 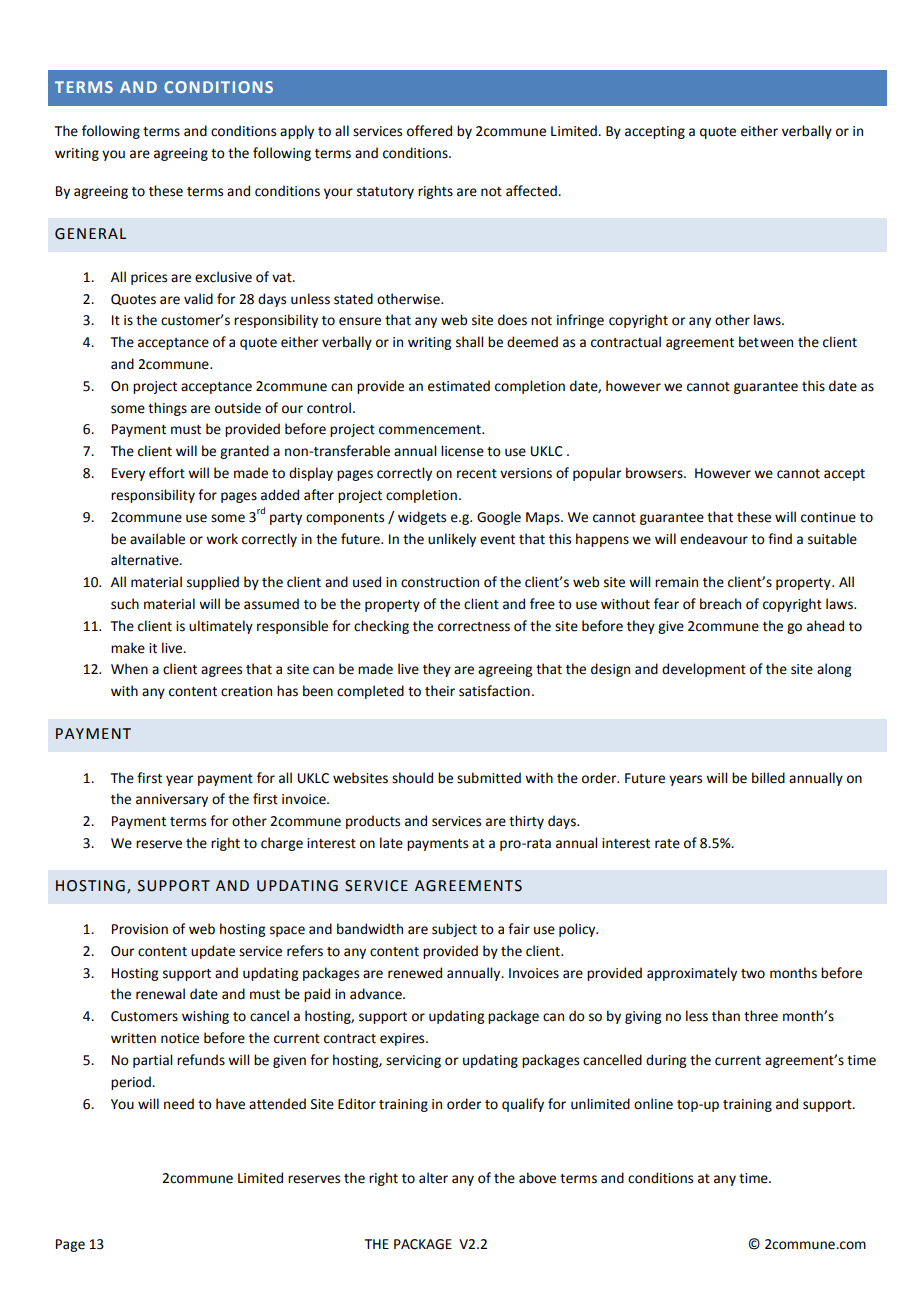 I want to click on affected, so click(x=532, y=191).
